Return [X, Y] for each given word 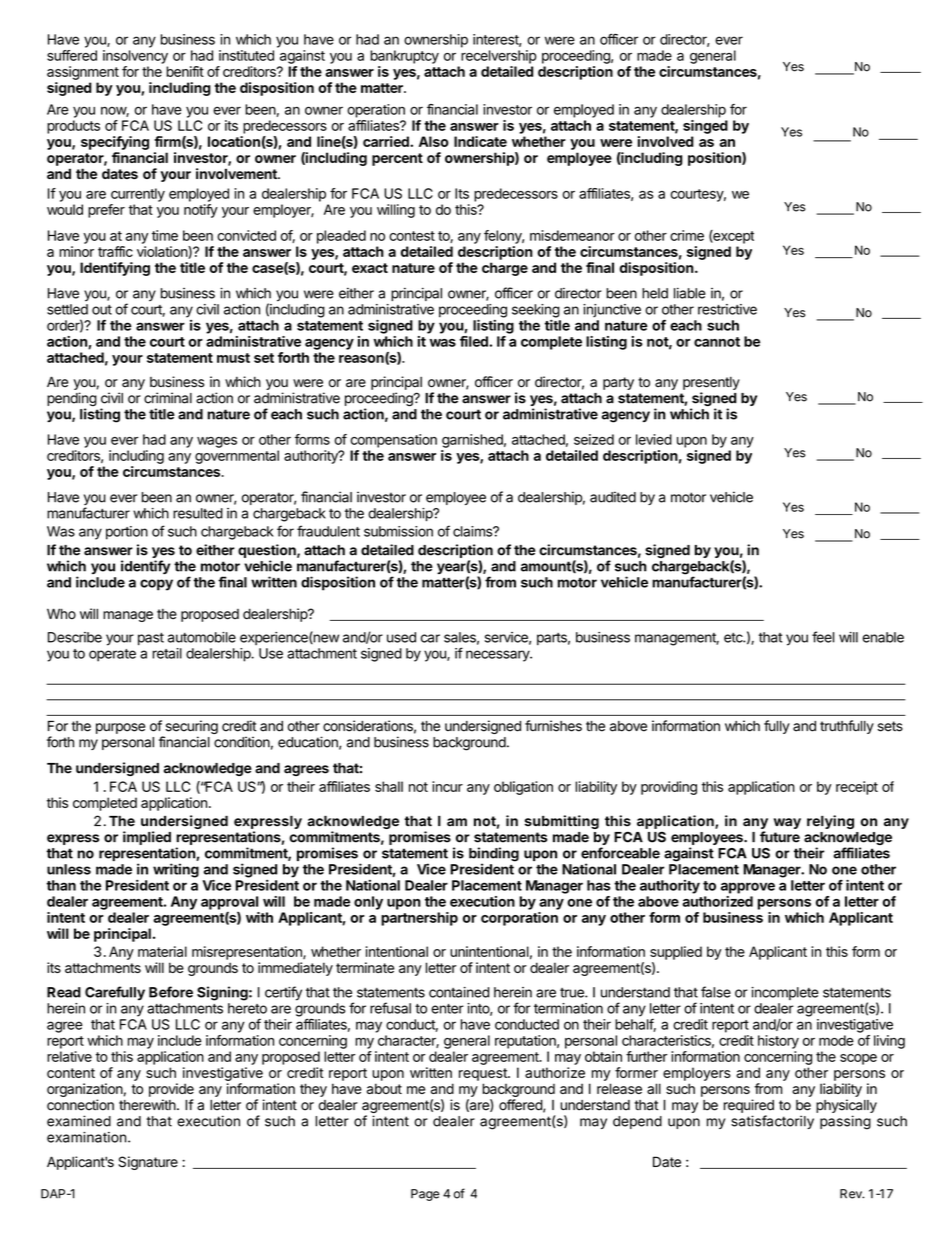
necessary [498, 656]
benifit [185, 71]
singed [705, 127]
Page [425, 1195]
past [151, 639]
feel [823, 637]
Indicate [480, 141]
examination [87, 1137]
